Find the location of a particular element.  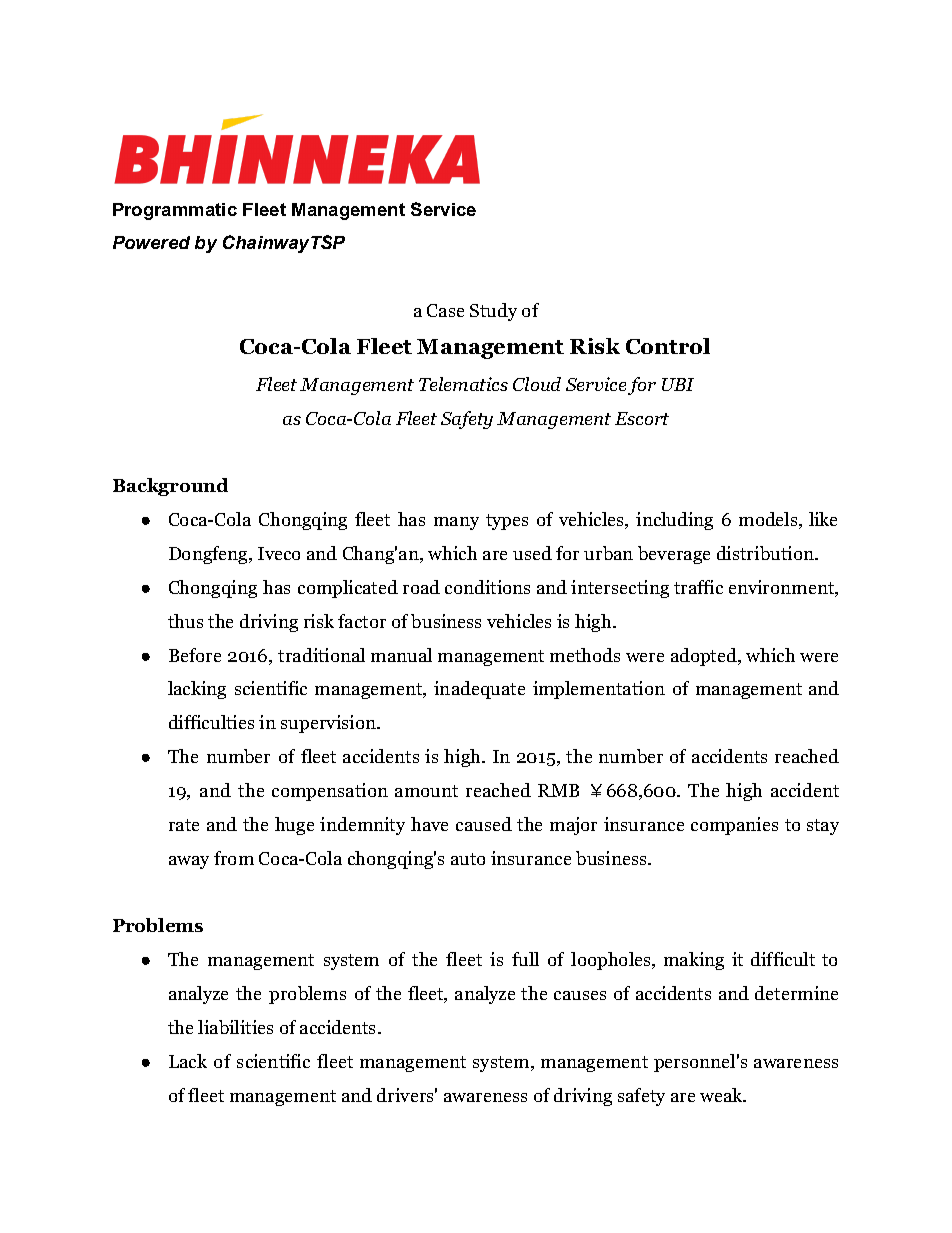

Programmatic is located at coordinates (175, 211).
